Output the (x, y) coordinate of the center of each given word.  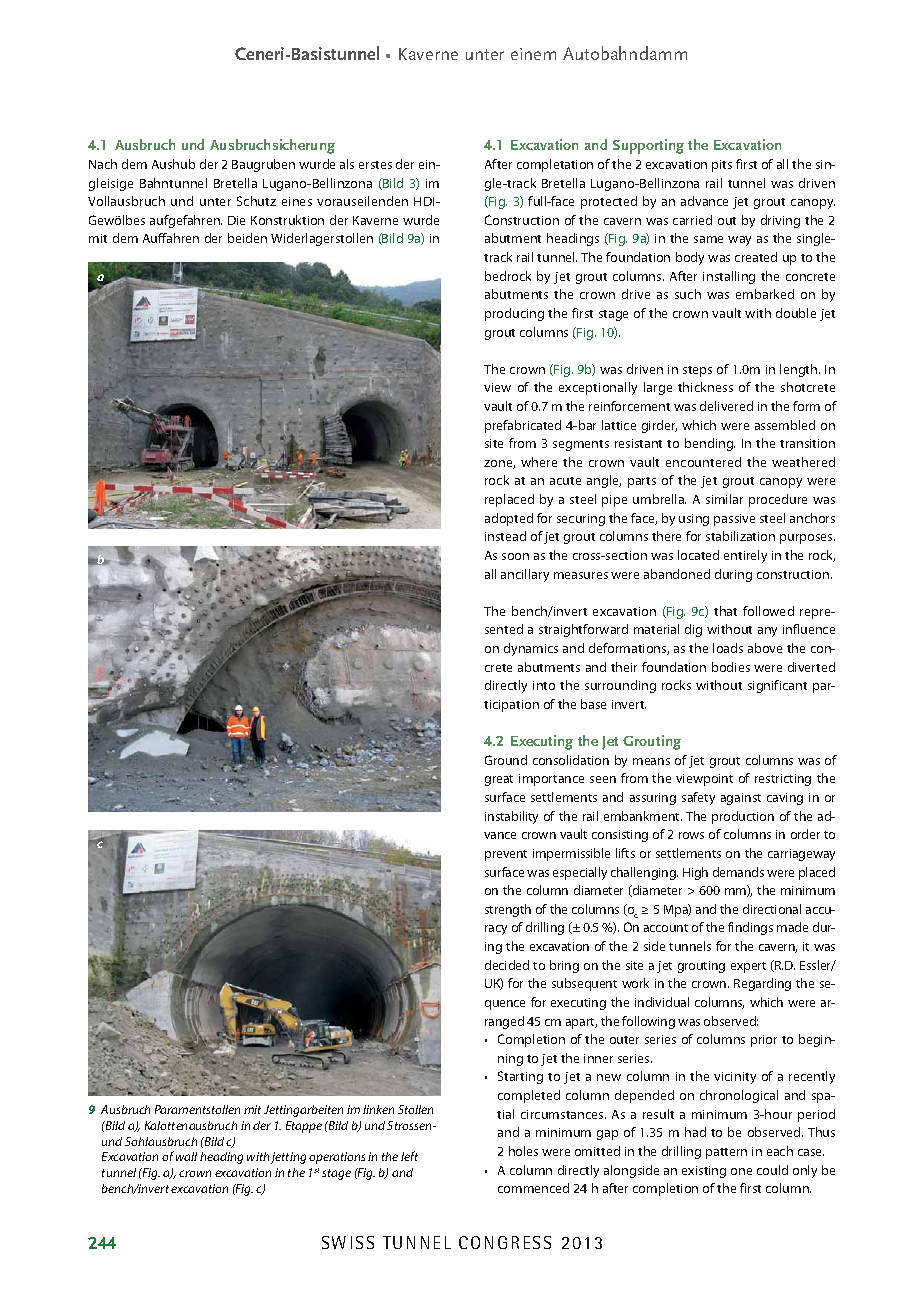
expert (748, 967)
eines (297, 201)
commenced (533, 1188)
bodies (731, 667)
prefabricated (523, 426)
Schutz (256, 201)
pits (722, 166)
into (544, 685)
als (347, 164)
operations (337, 1158)
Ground (506, 760)
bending (710, 444)
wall (186, 1156)
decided (507, 965)
